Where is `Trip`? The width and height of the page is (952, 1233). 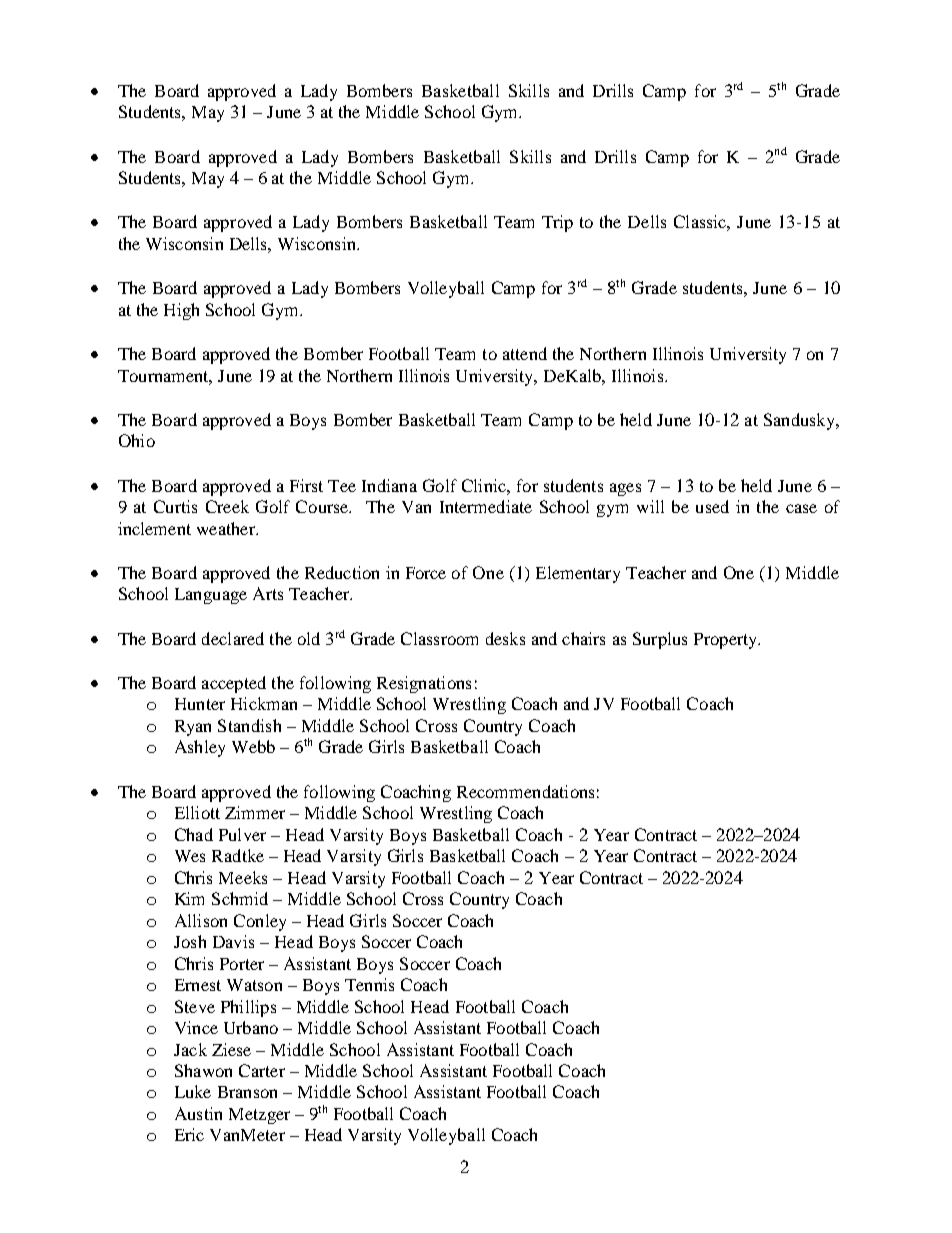
Trip is located at coordinates (557, 223).
